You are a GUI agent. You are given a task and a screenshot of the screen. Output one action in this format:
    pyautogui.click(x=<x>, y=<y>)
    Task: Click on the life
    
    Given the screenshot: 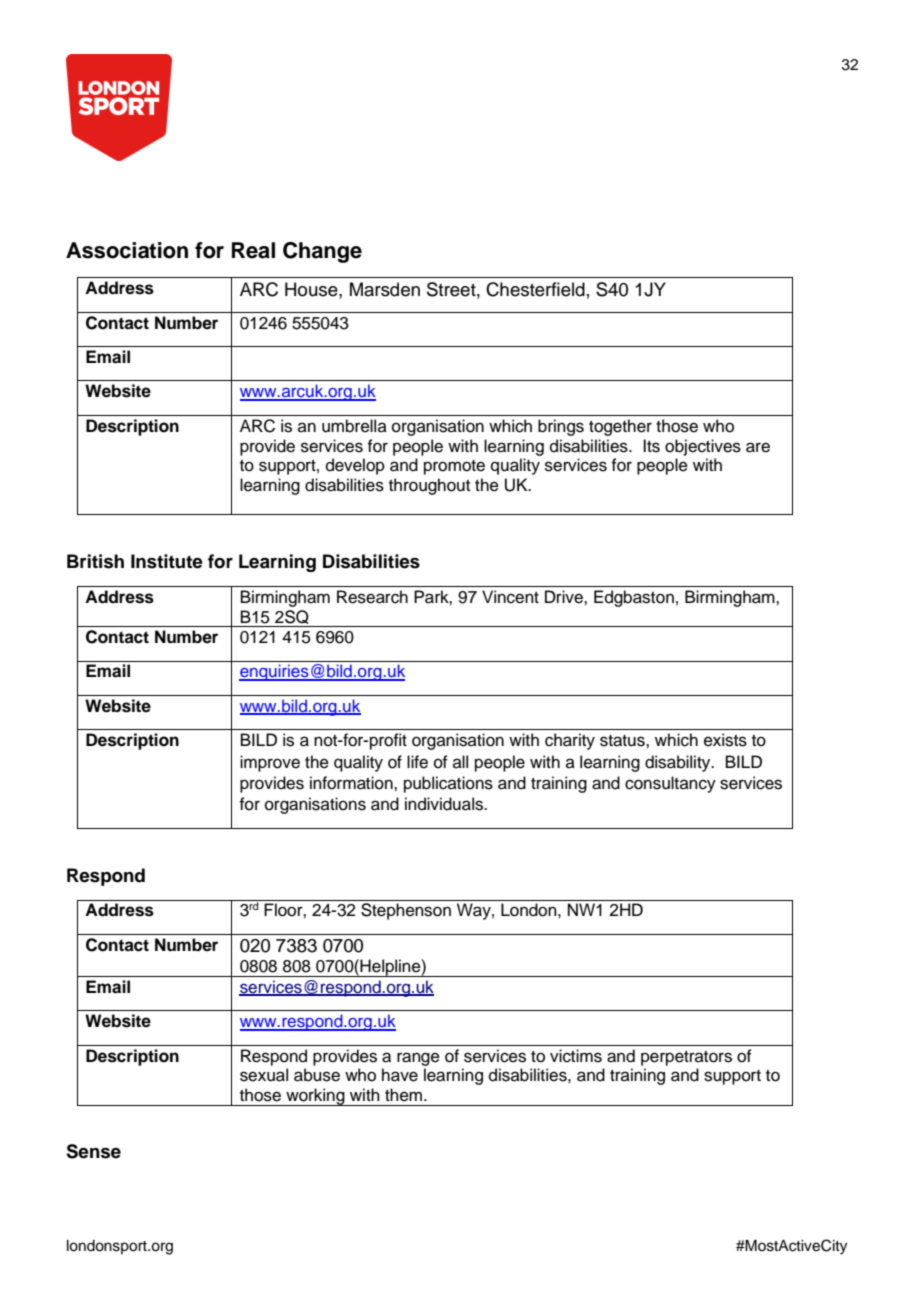 What is the action you would take?
    pyautogui.click(x=417, y=762)
